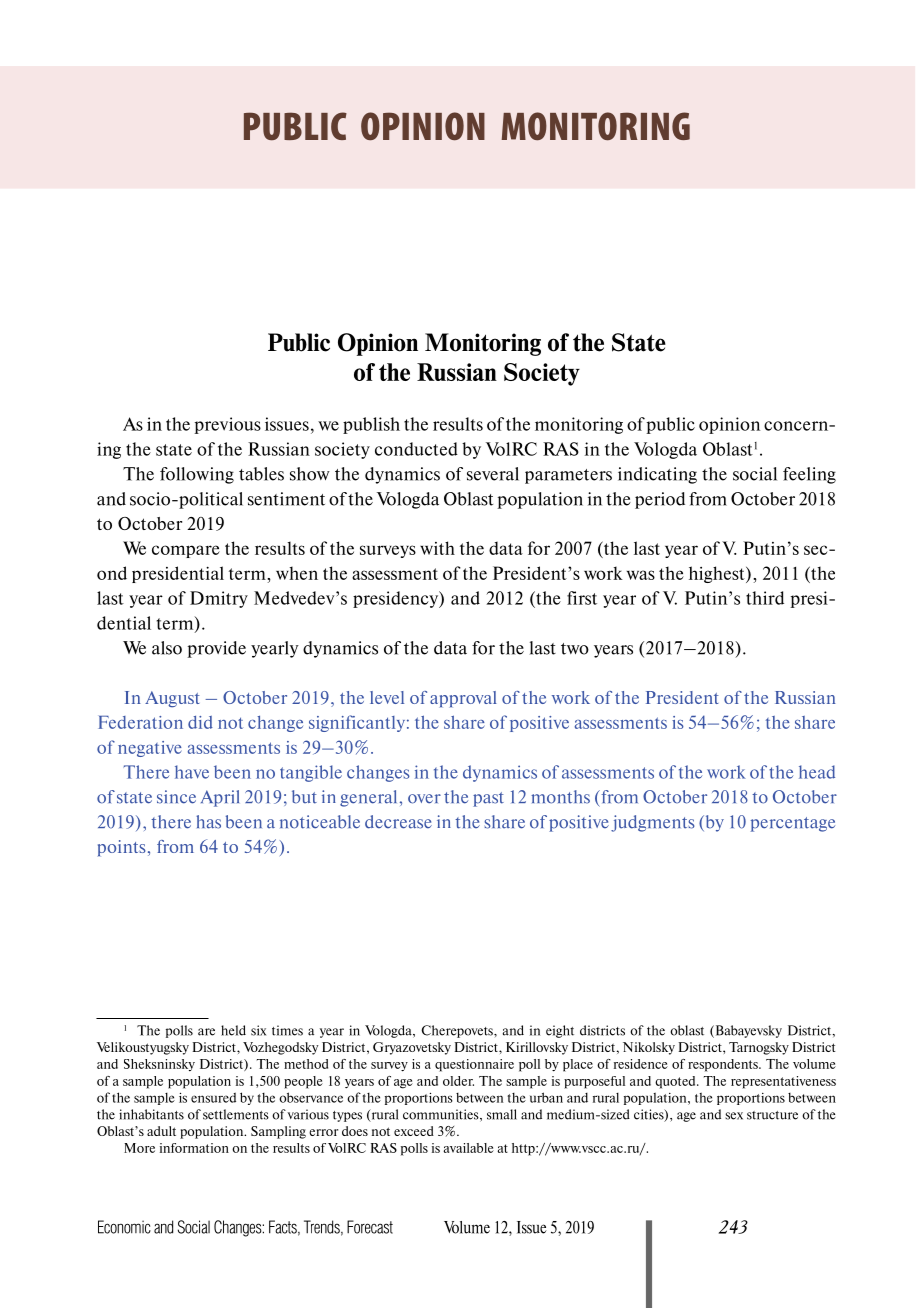  I want to click on feeling, so click(809, 475).
